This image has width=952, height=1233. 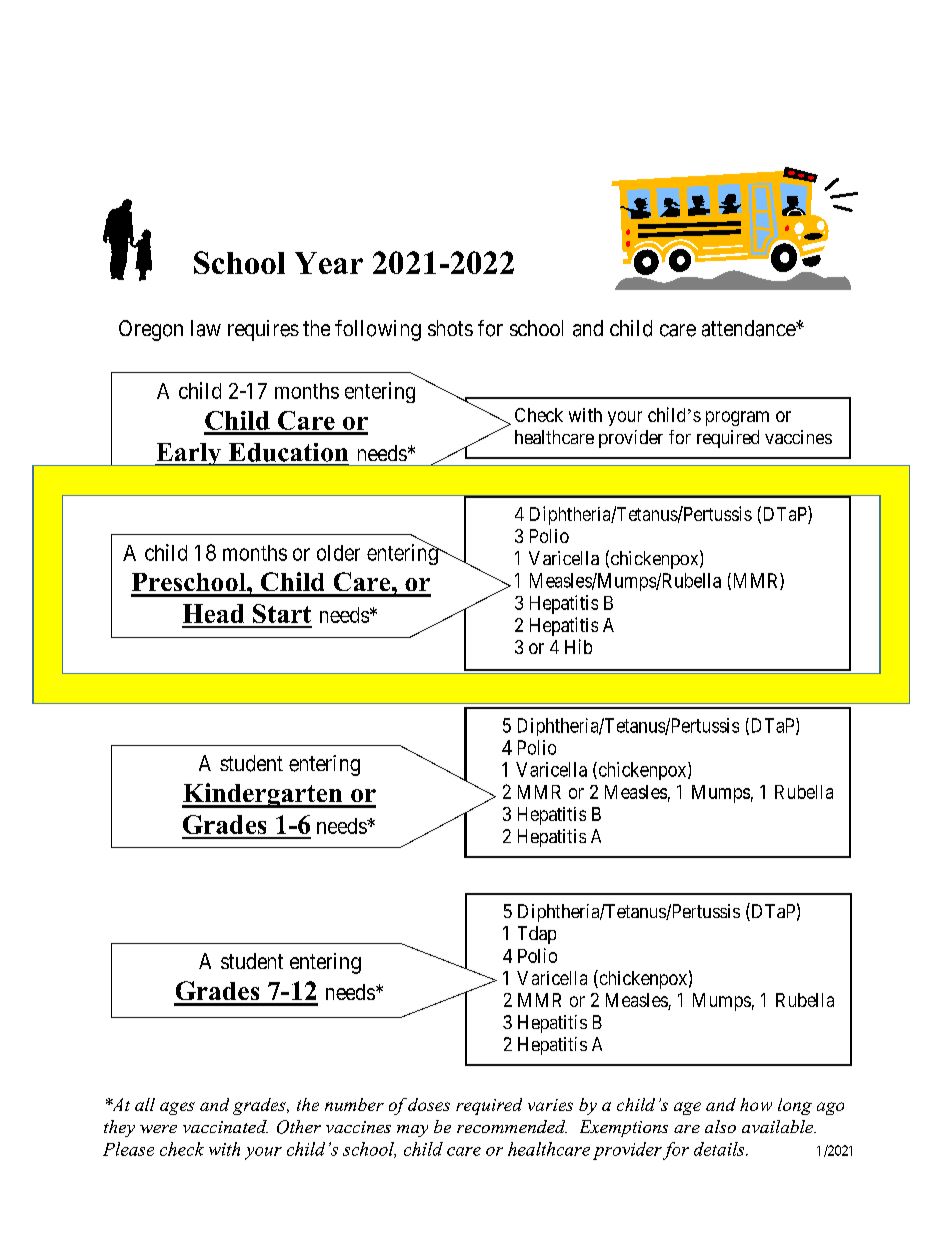 I want to click on all, so click(x=145, y=1104).
